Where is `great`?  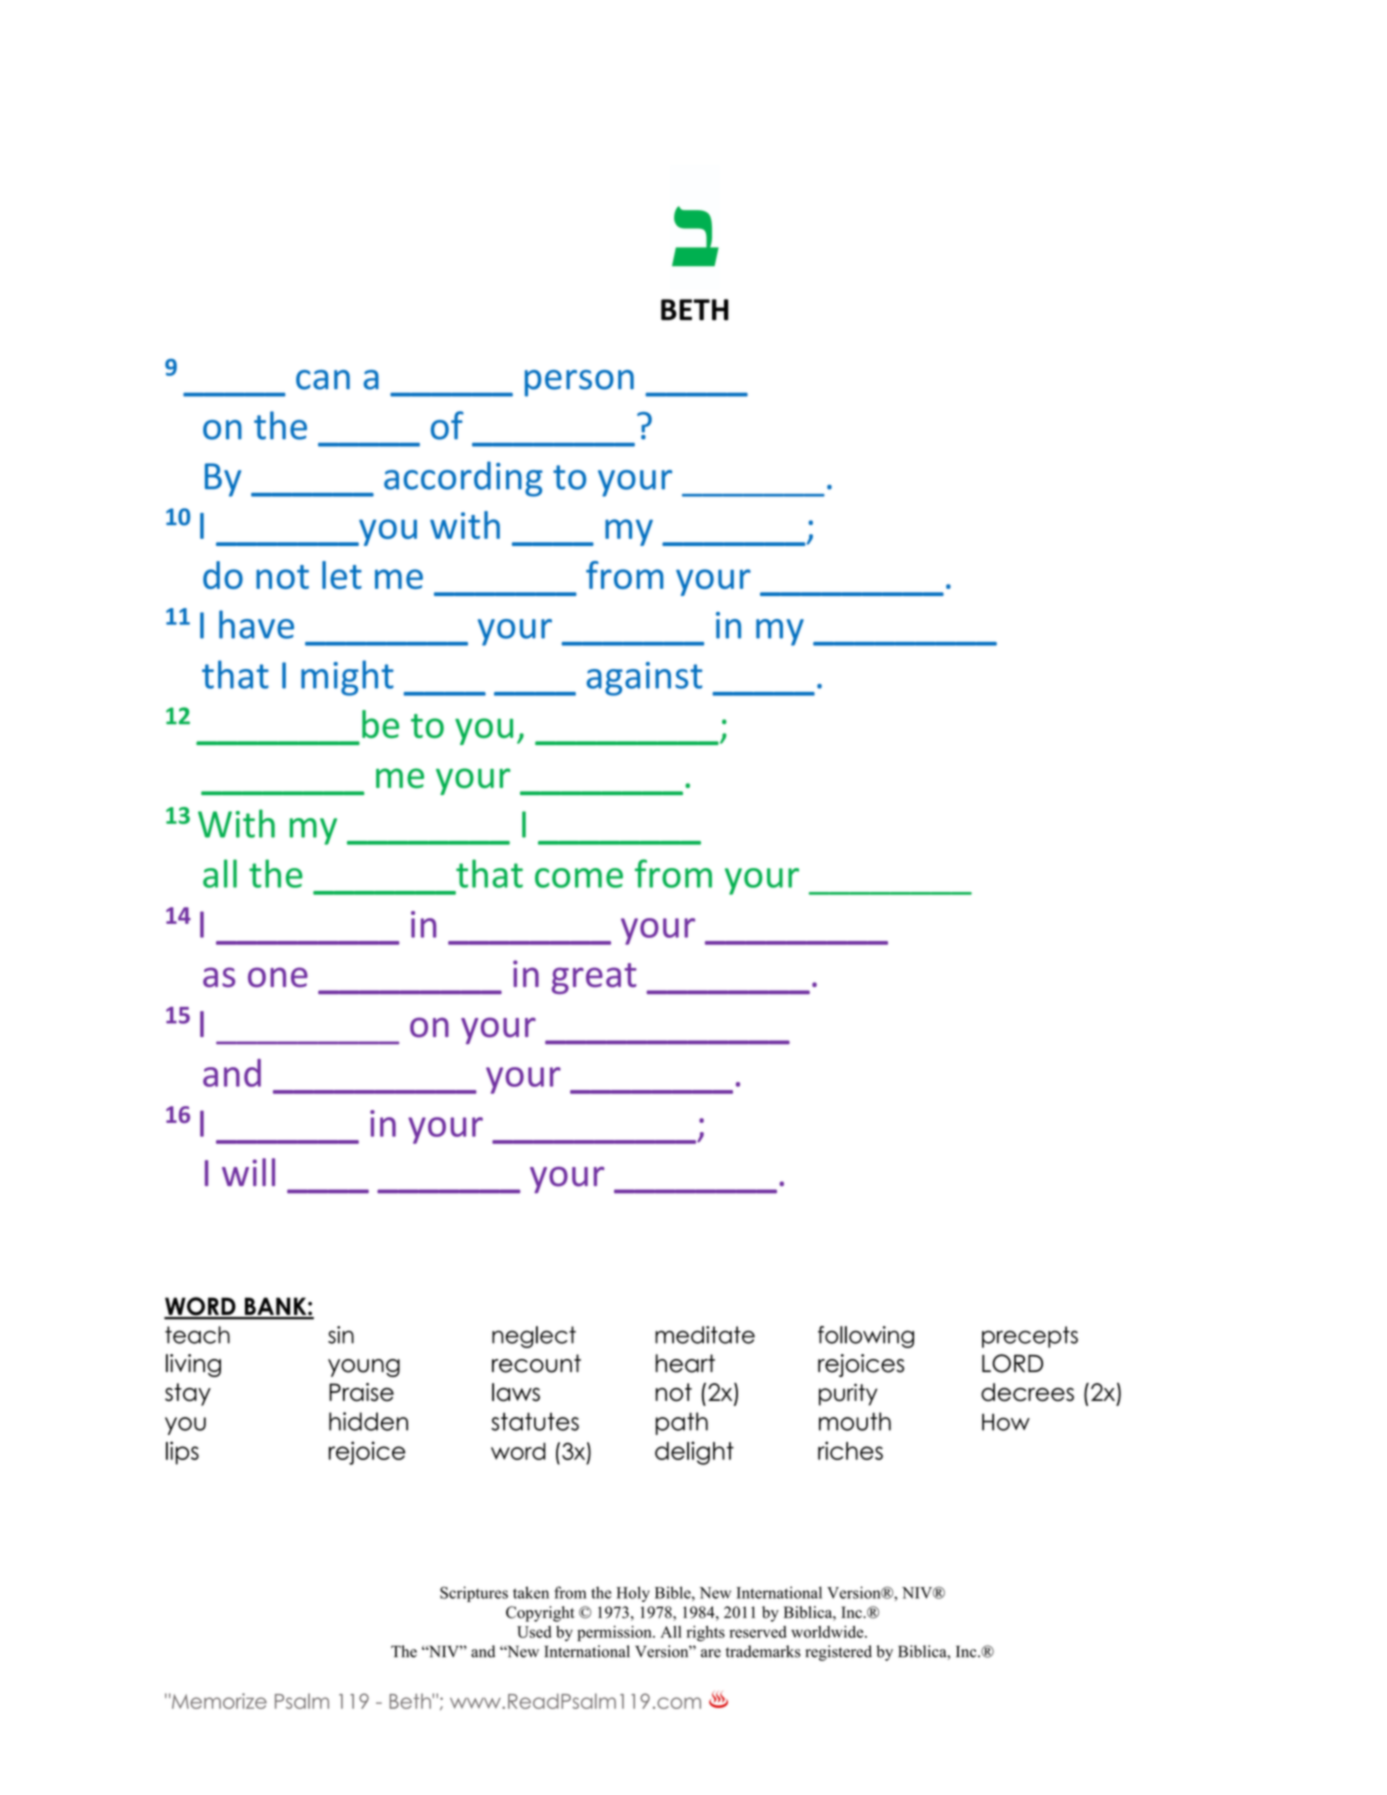
great is located at coordinates (594, 978).
